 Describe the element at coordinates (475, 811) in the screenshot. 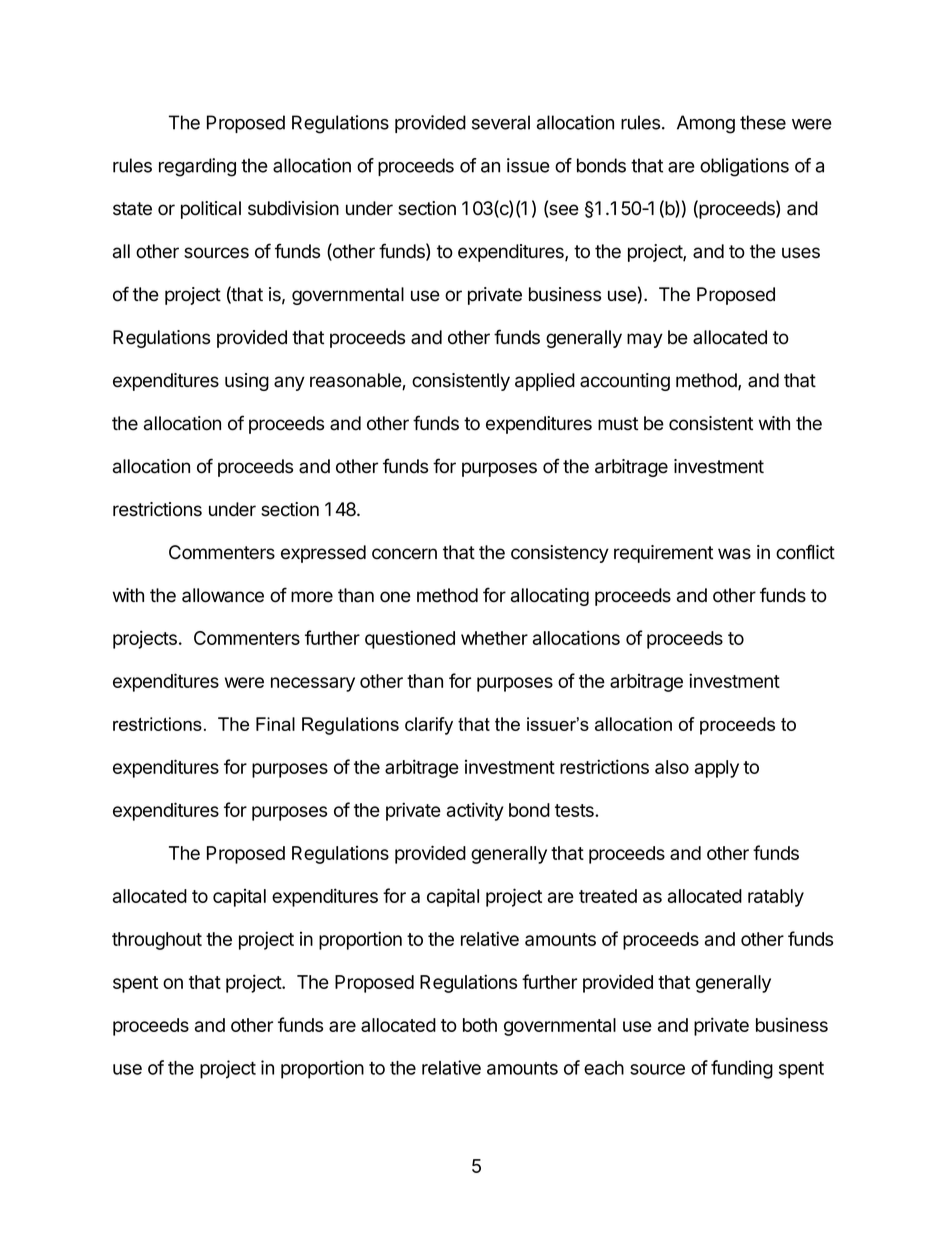

I see `activity` at that location.
